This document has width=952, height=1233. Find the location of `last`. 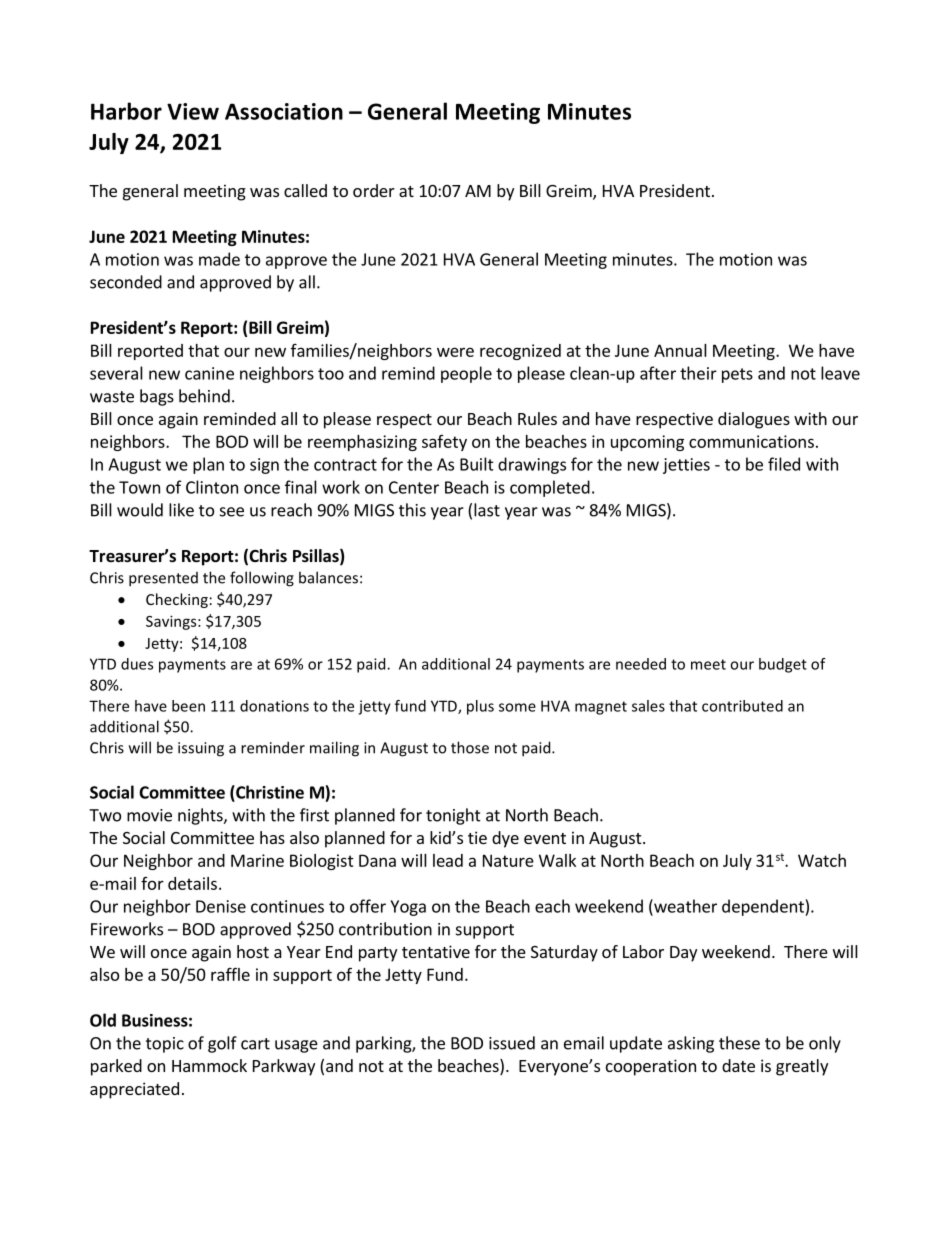

last is located at coordinates (487, 510).
